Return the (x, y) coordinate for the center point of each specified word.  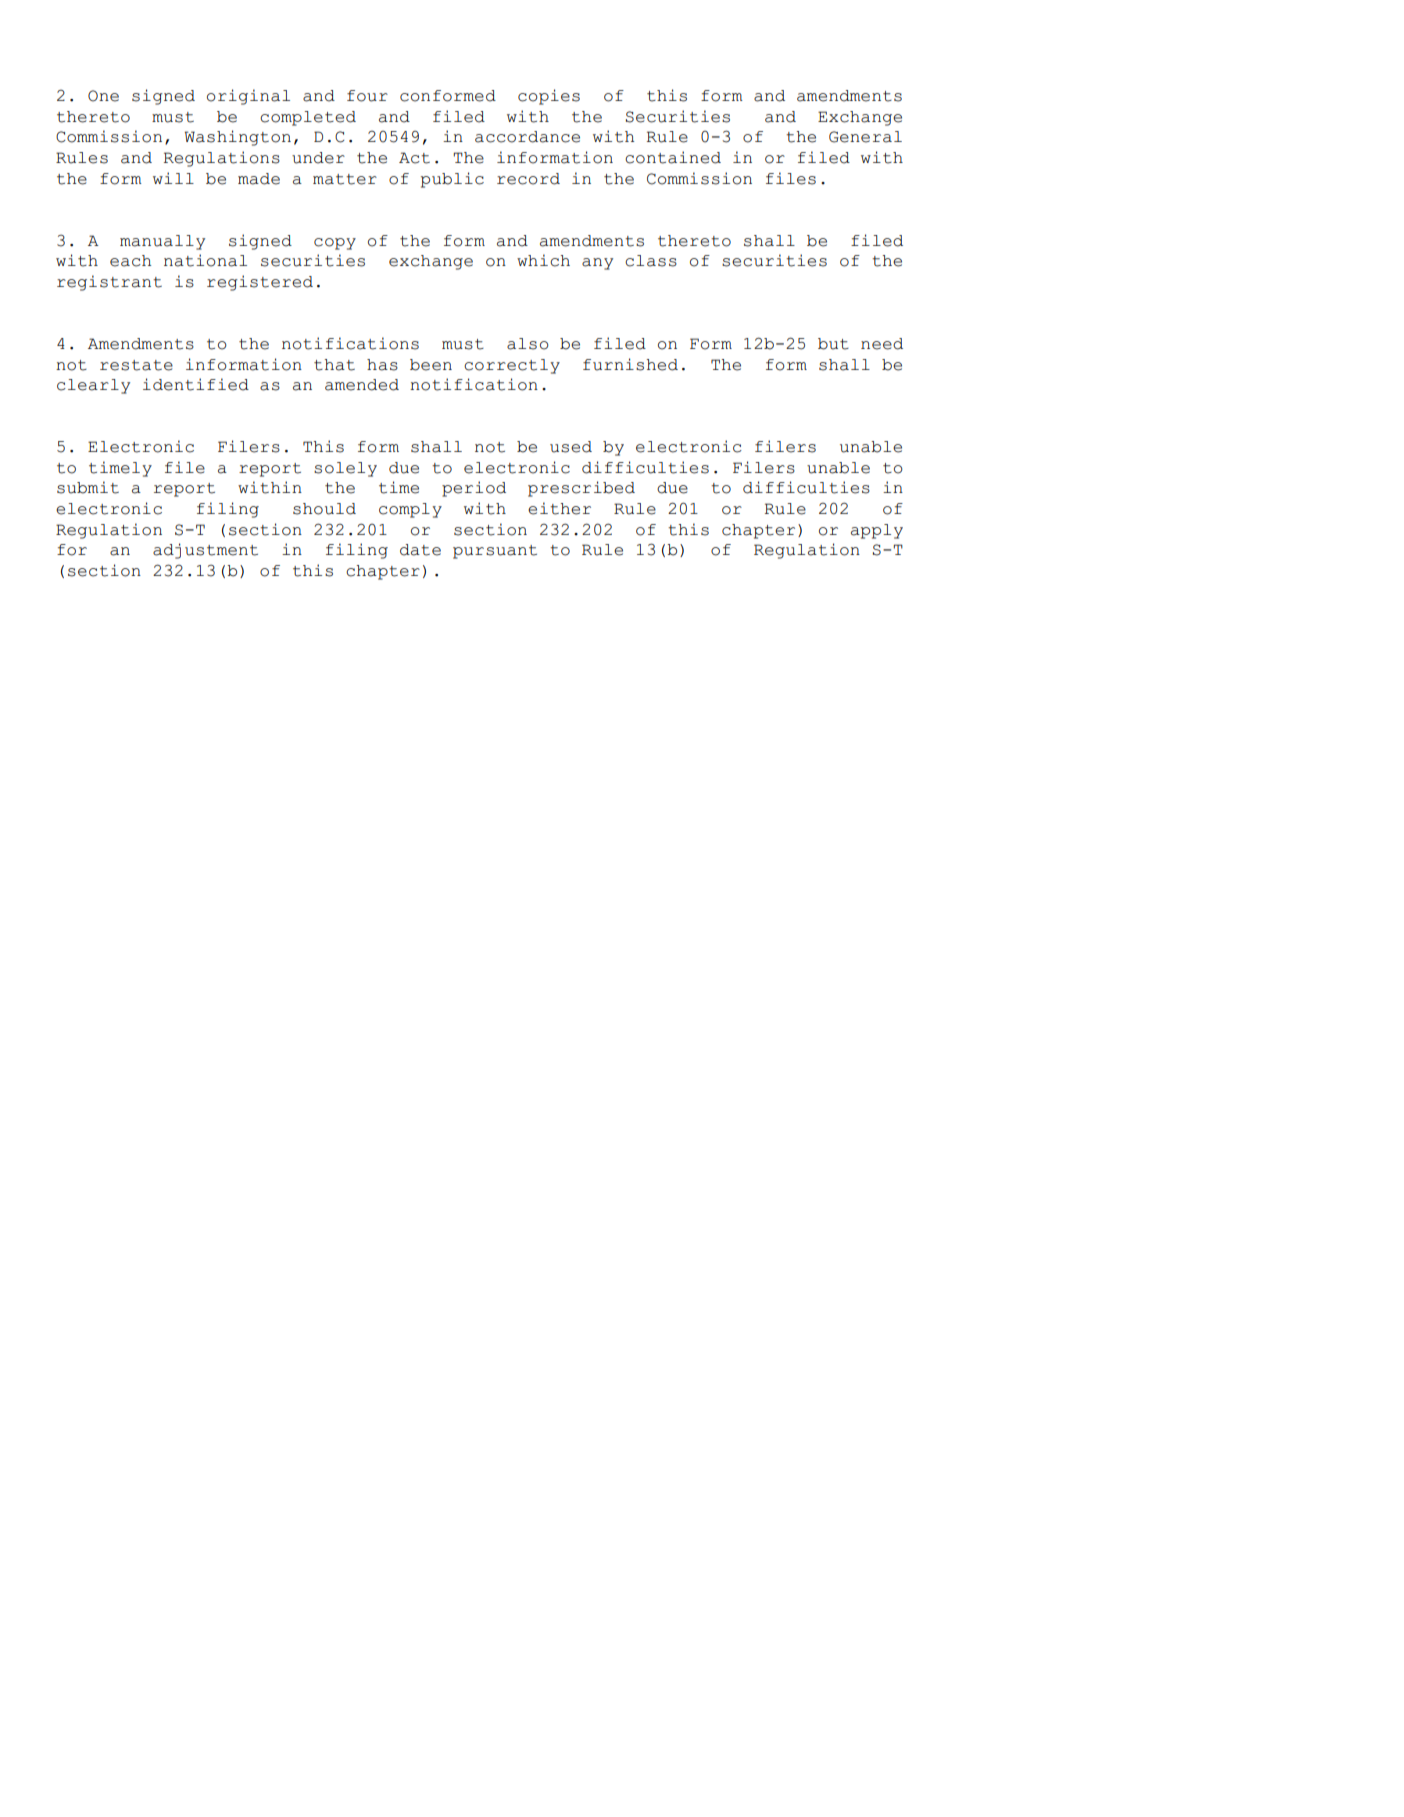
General (865, 137)
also (528, 344)
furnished (630, 364)
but (833, 344)
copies (549, 97)
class (651, 261)
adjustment (205, 551)
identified (196, 384)
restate (136, 365)
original (248, 97)
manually (162, 242)
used (571, 447)
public (452, 180)
